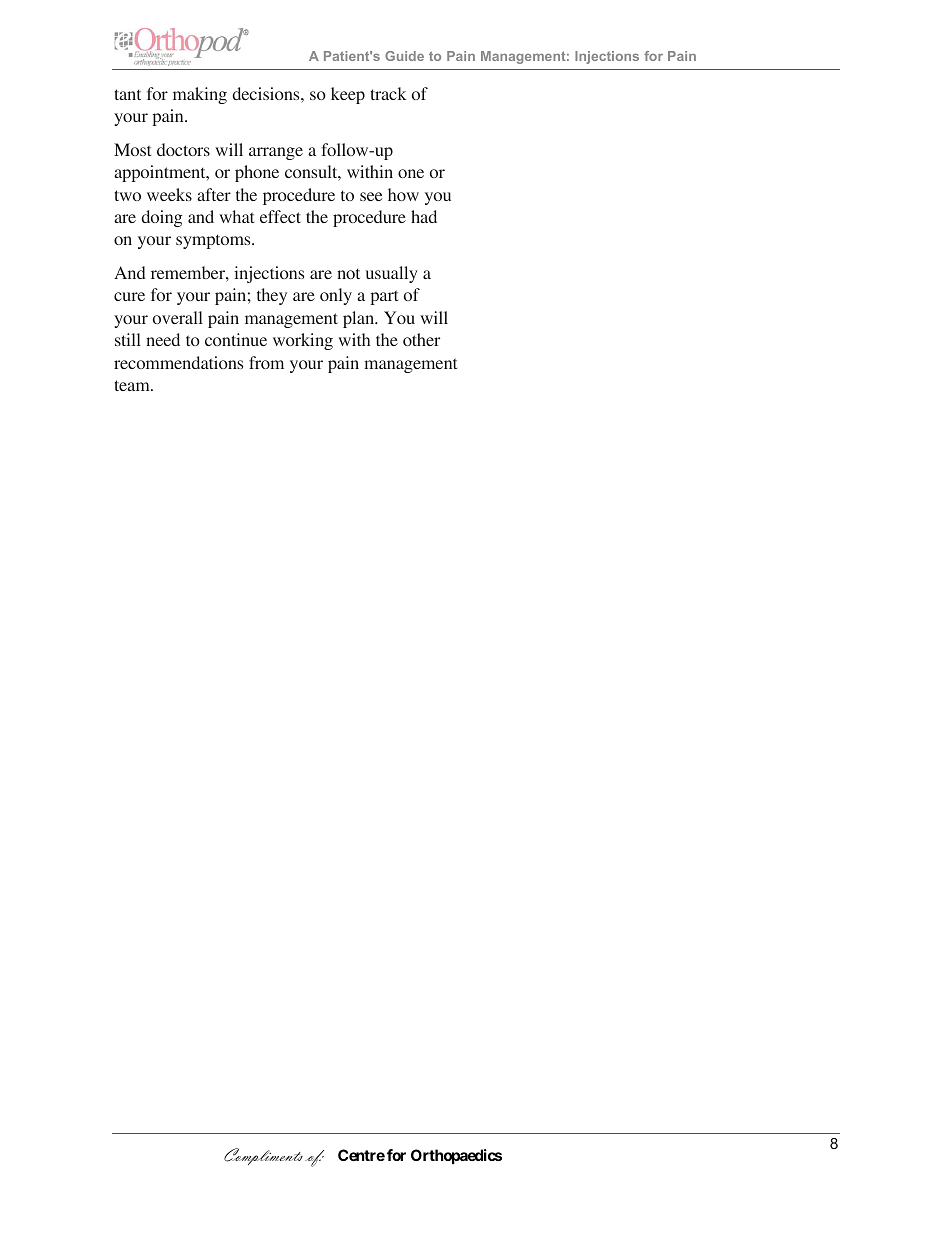 The image size is (952, 1233). What do you see at coordinates (133, 385) in the page?
I see `team` at bounding box center [133, 385].
